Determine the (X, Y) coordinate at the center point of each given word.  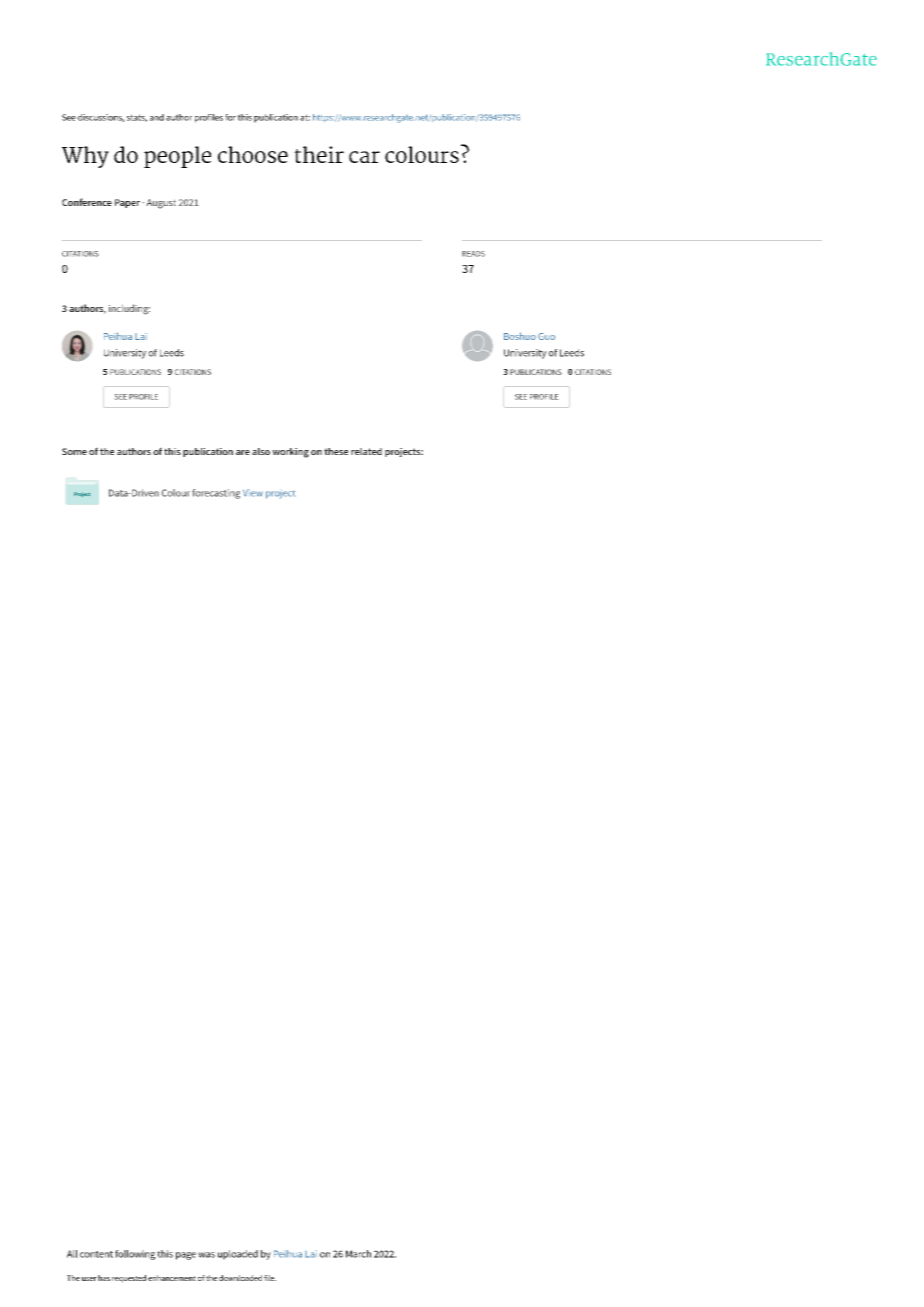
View (253, 493)
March (358, 1254)
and (157, 117)
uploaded (238, 1255)
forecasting (216, 494)
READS (473, 254)
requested (129, 1279)
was (206, 1255)
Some (74, 451)
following (135, 1255)
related (366, 451)
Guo (546, 336)
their (319, 154)
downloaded (240, 1278)
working (290, 453)
